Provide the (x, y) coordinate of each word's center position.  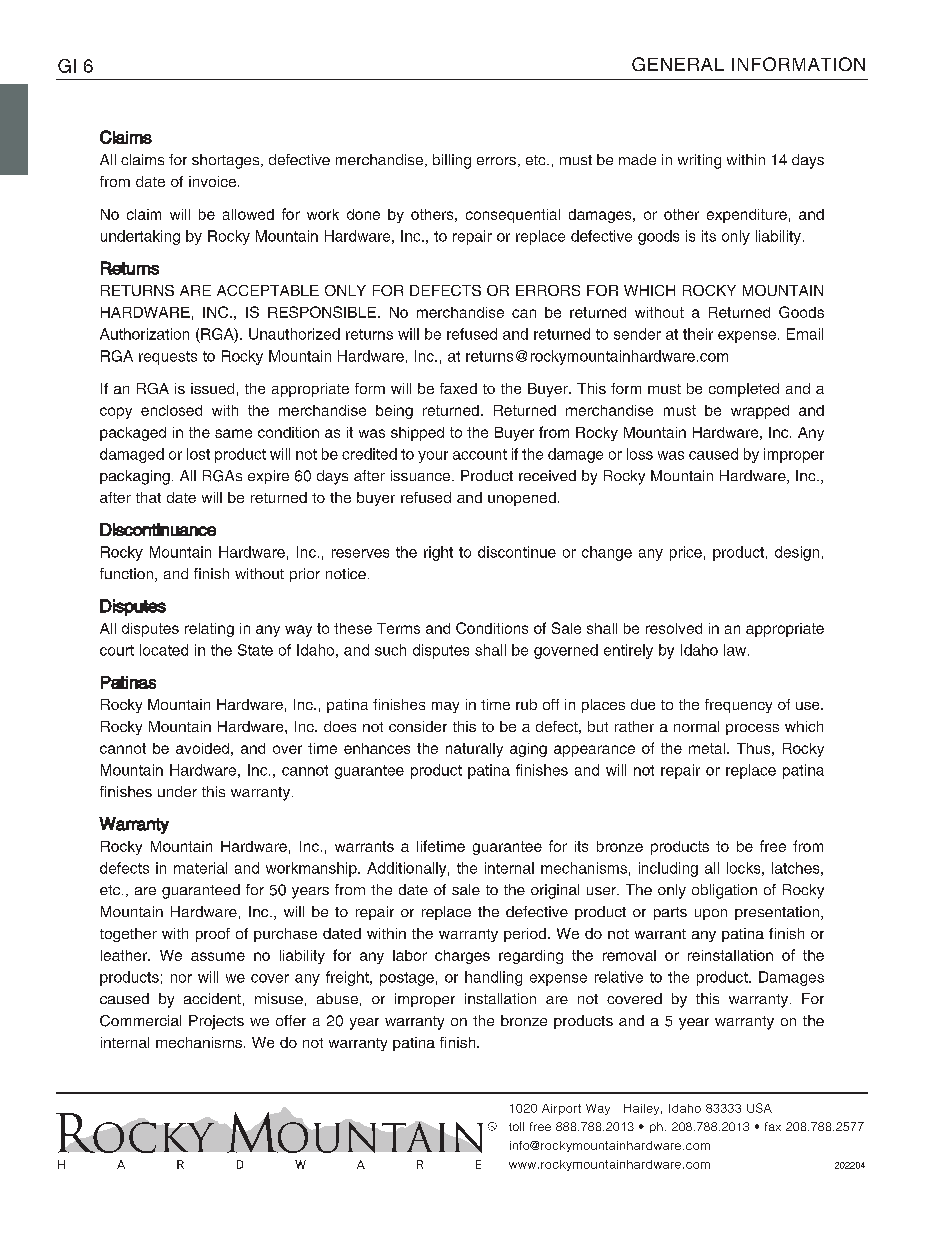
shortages (227, 161)
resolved (674, 628)
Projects (216, 1022)
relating (209, 630)
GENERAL (678, 64)
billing (452, 161)
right (438, 553)
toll (516, 1126)
